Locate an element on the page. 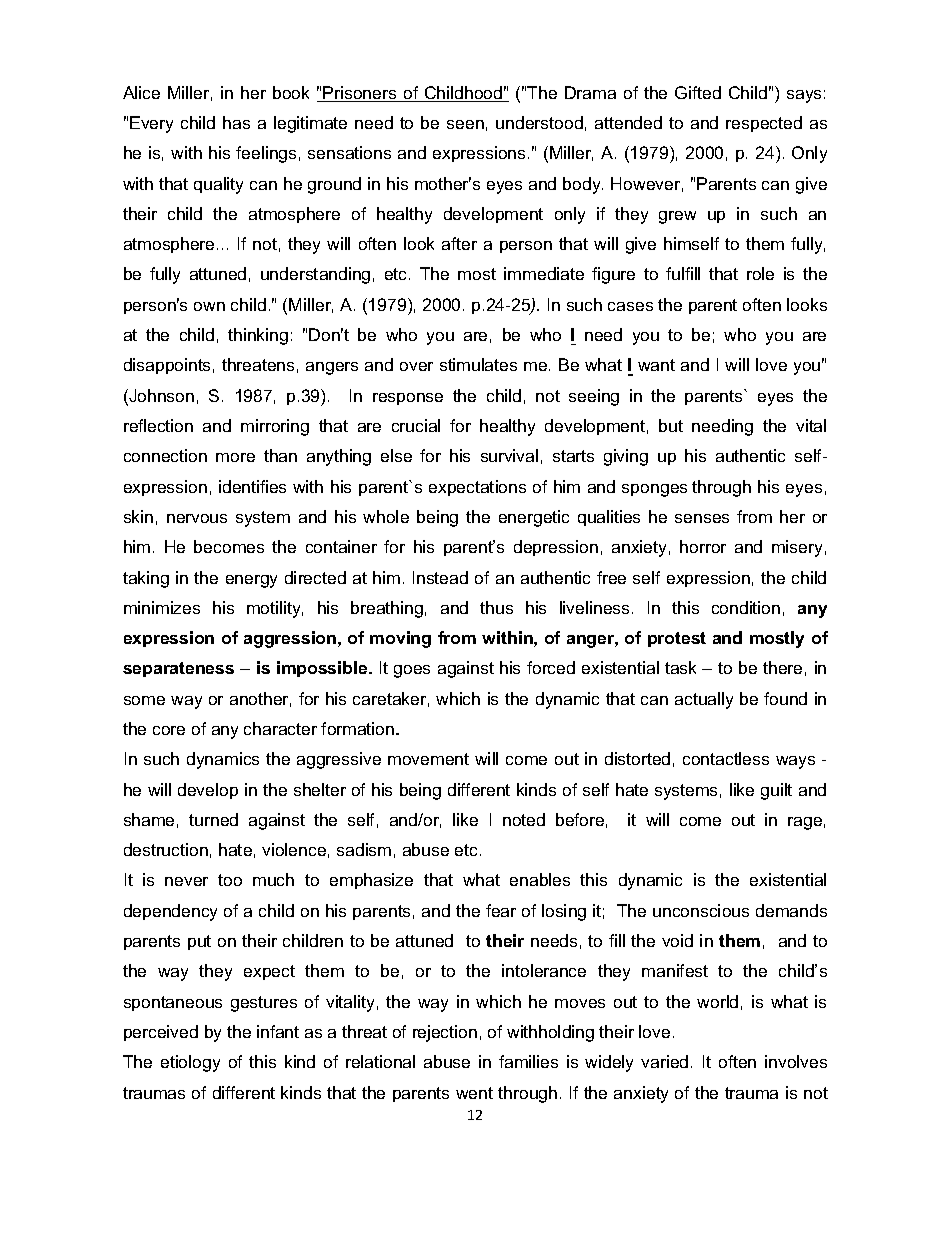 This image has width=952, height=1233. feelings is located at coordinates (266, 154).
